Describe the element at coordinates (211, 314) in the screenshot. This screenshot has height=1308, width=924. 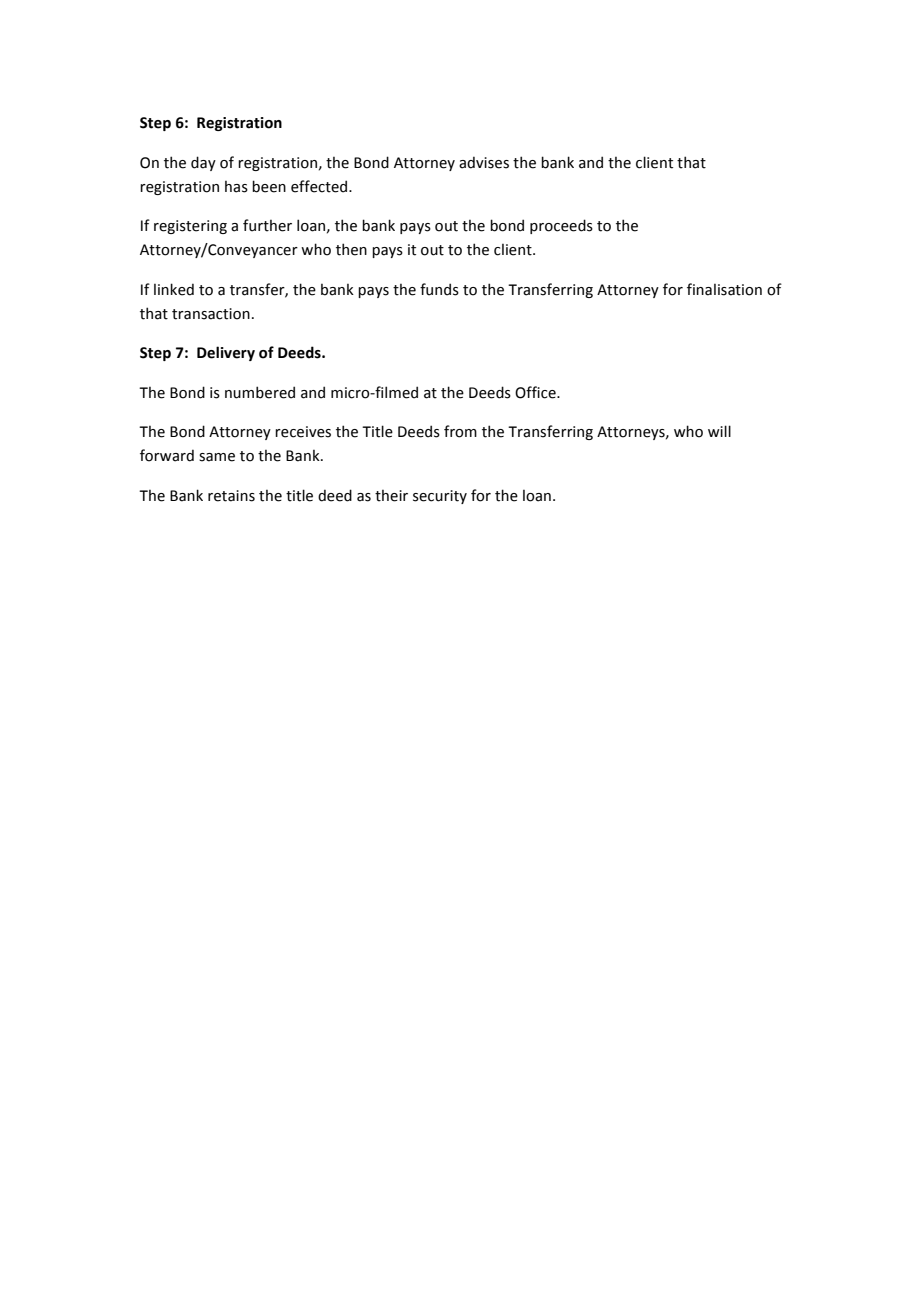
I see `transaction` at that location.
